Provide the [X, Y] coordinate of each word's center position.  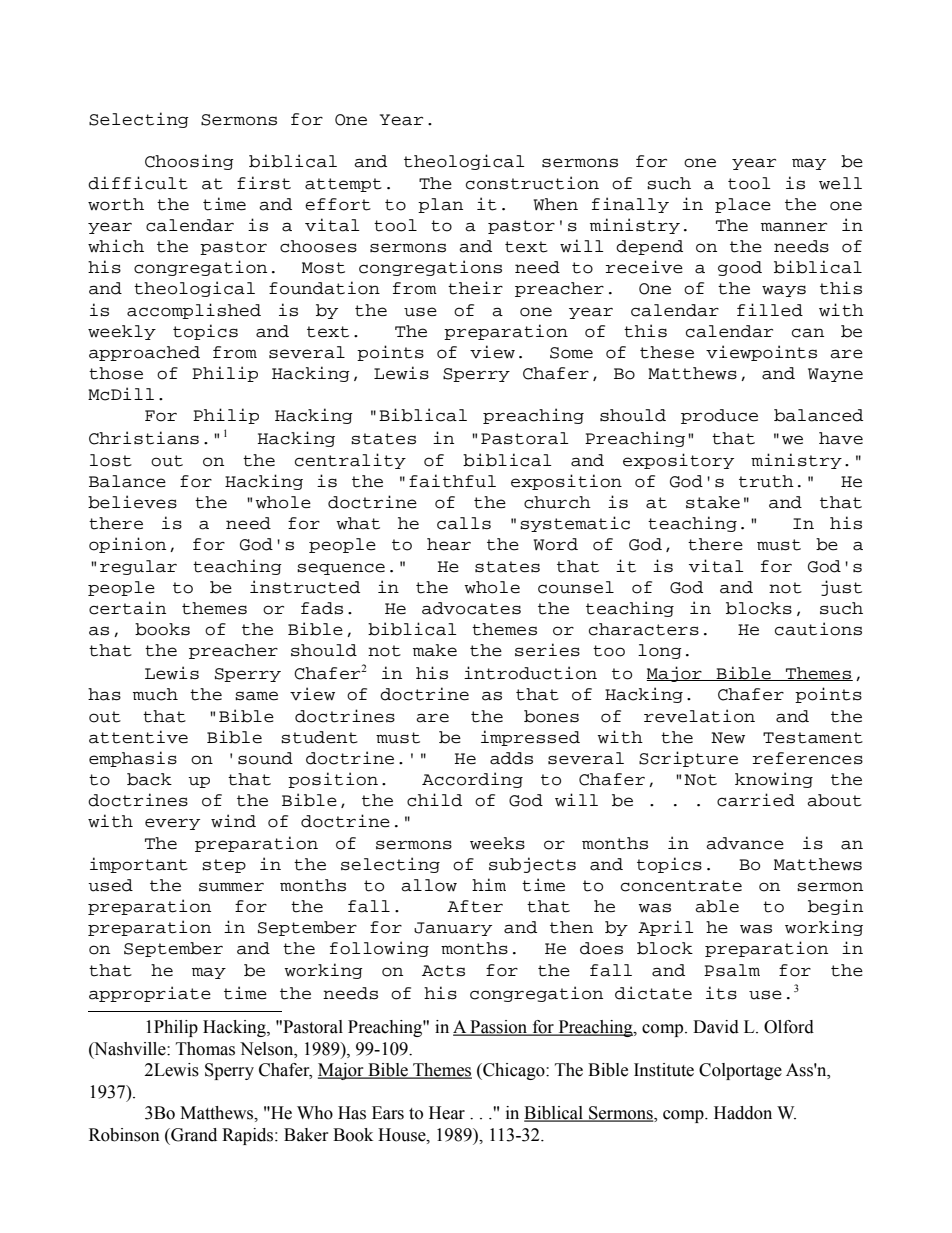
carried [756, 800]
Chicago [514, 1071]
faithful [452, 481]
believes [132, 502]
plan [440, 205]
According [472, 780]
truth [766, 481]
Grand [193, 1135]
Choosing [189, 162]
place [743, 205]
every [172, 824]
